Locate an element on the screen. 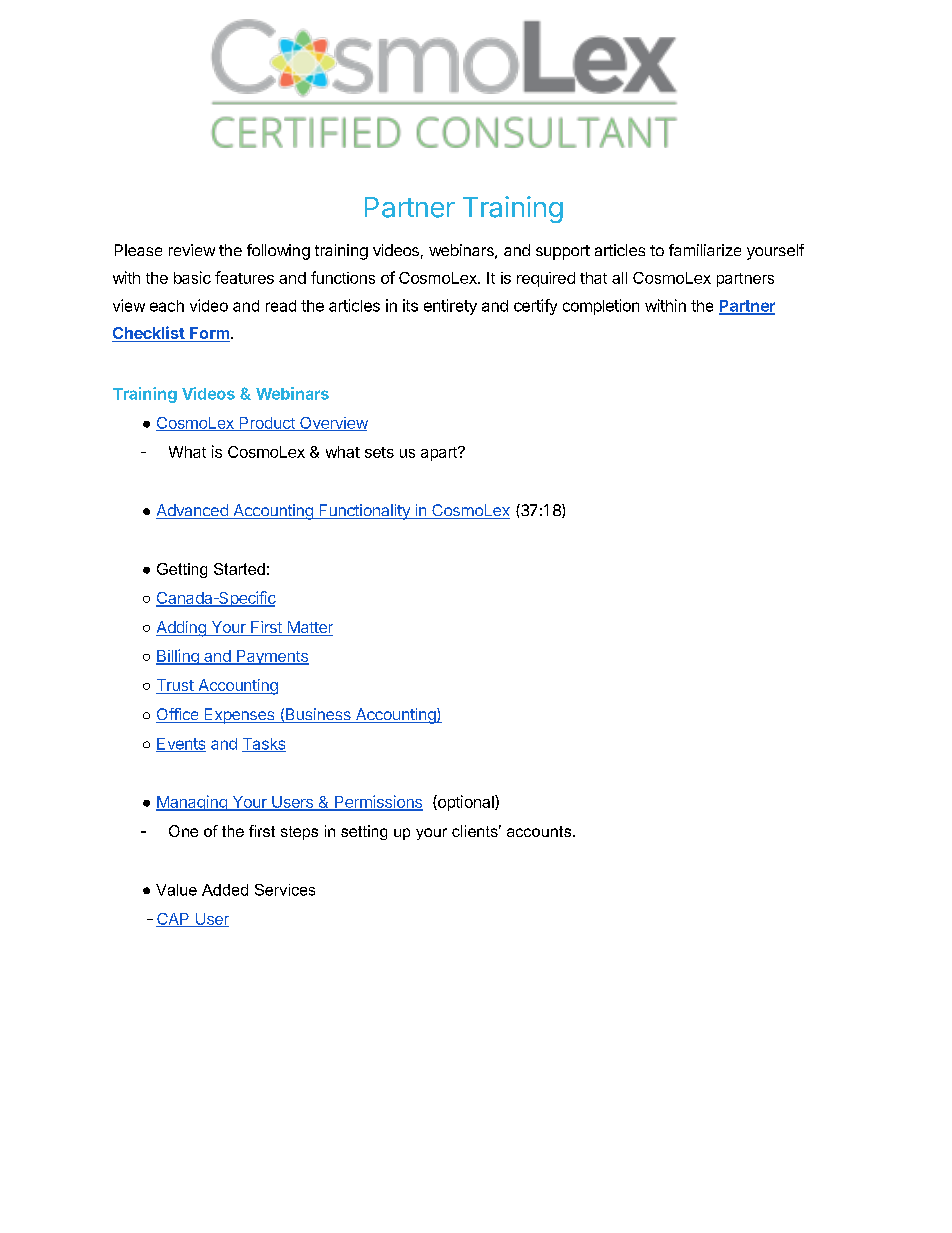 This screenshot has height=1233, width=952. its is located at coordinates (410, 305).
